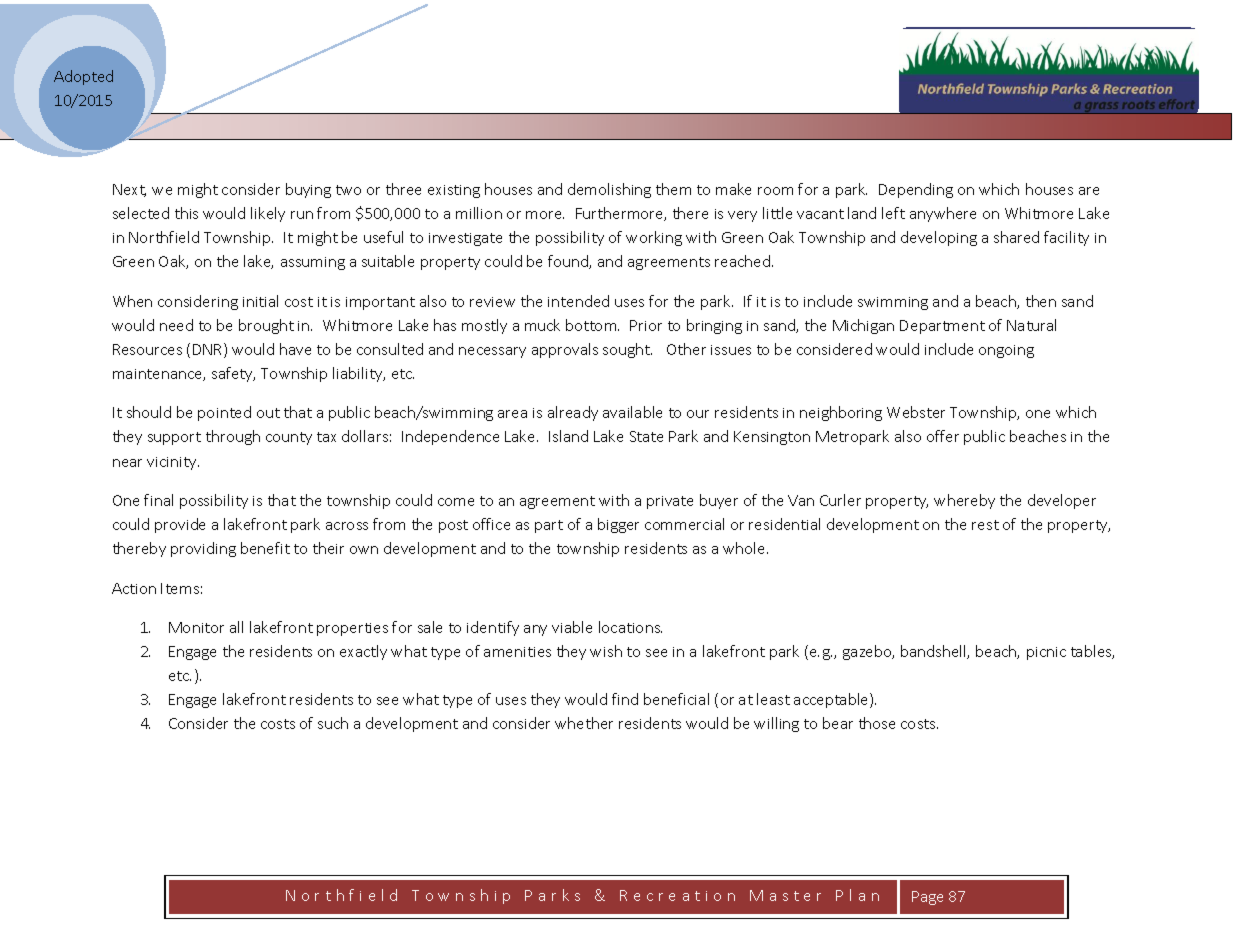  What do you see at coordinates (618, 525) in the screenshot?
I see `bigger` at bounding box center [618, 525].
